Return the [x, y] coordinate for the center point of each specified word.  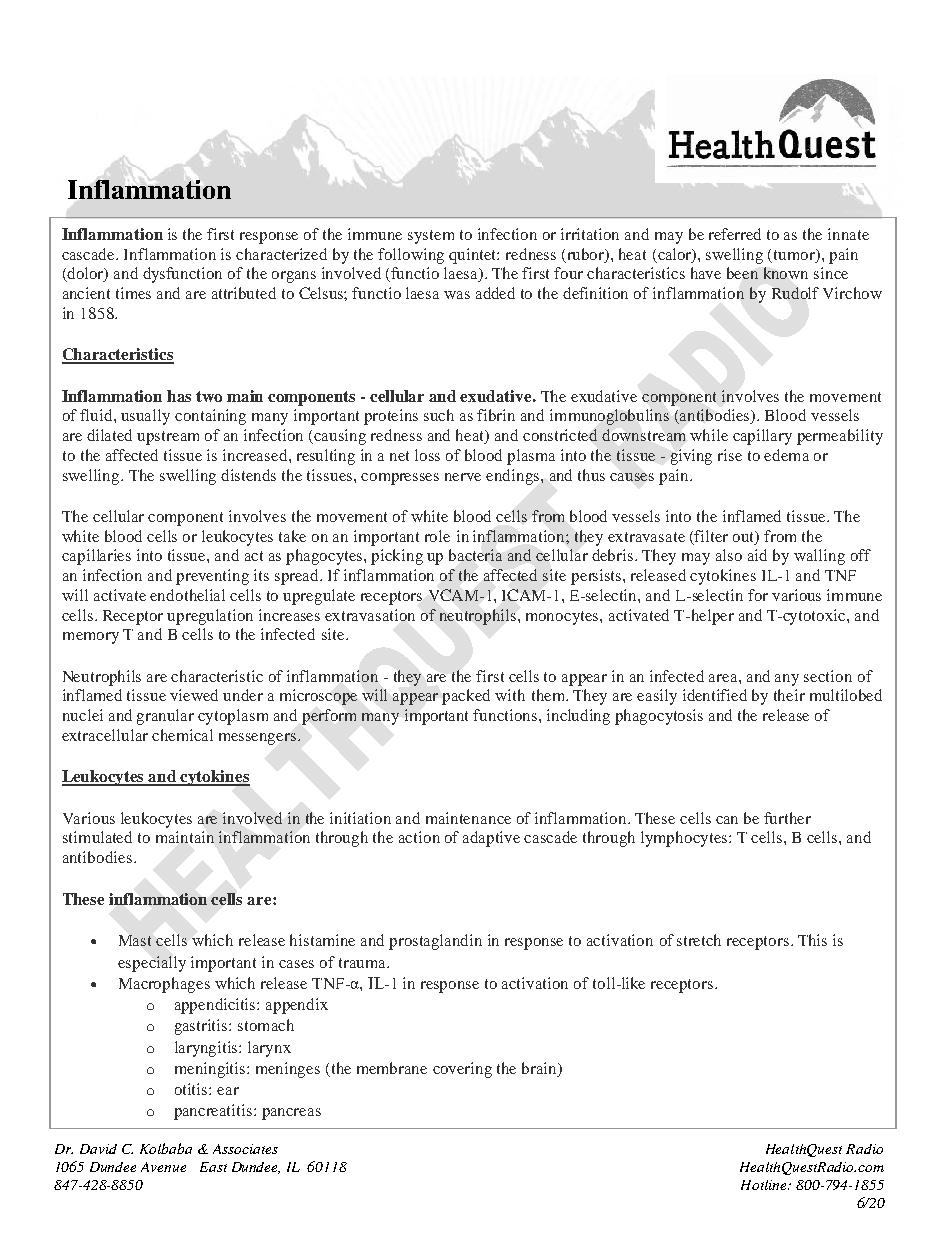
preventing [212, 577]
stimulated [97, 837]
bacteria [475, 555]
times [133, 293]
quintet [474, 256]
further [787, 818]
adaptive [491, 839]
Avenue [163, 1167]
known [786, 273]
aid [757, 555]
